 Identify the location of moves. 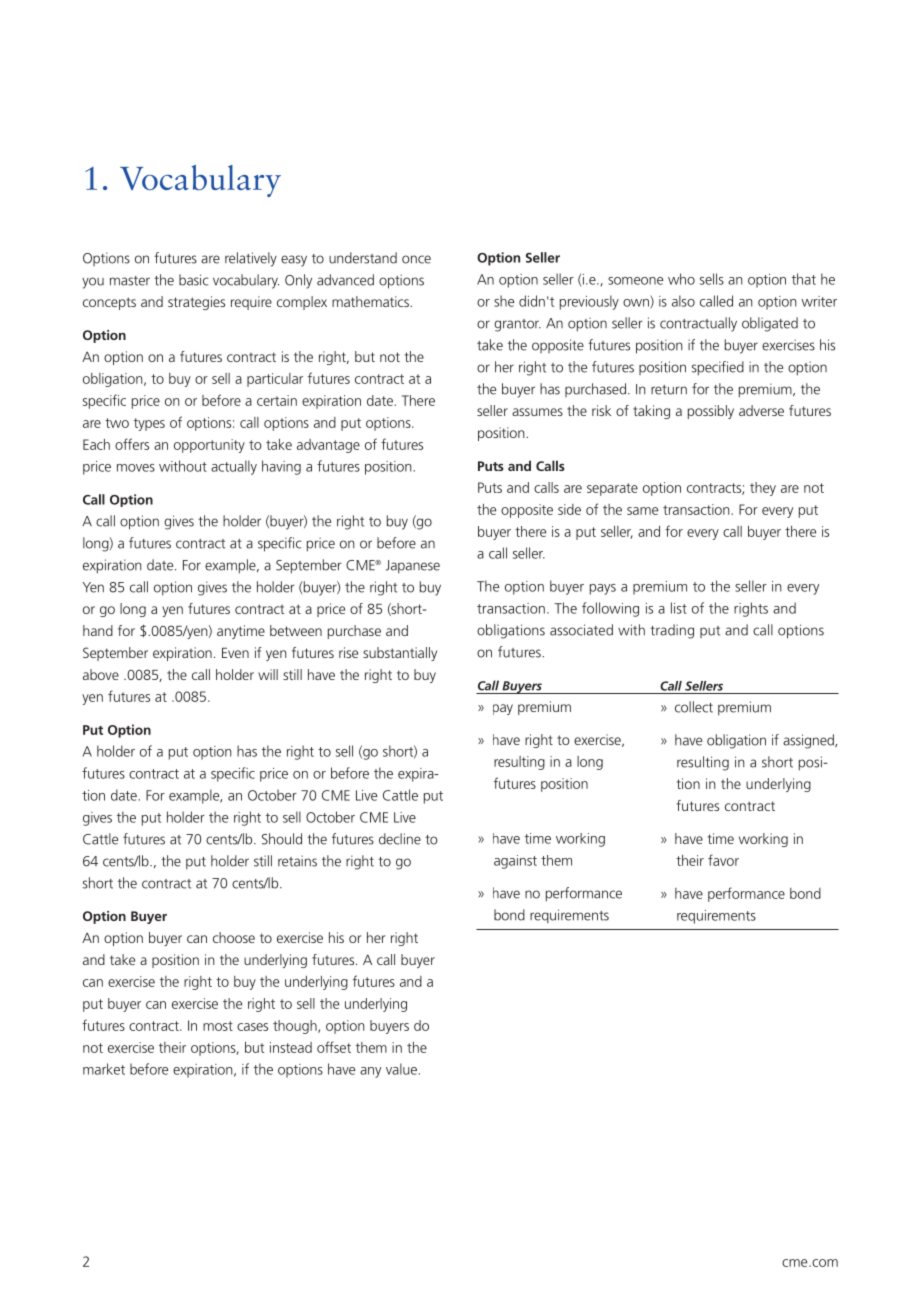
(136, 468).
